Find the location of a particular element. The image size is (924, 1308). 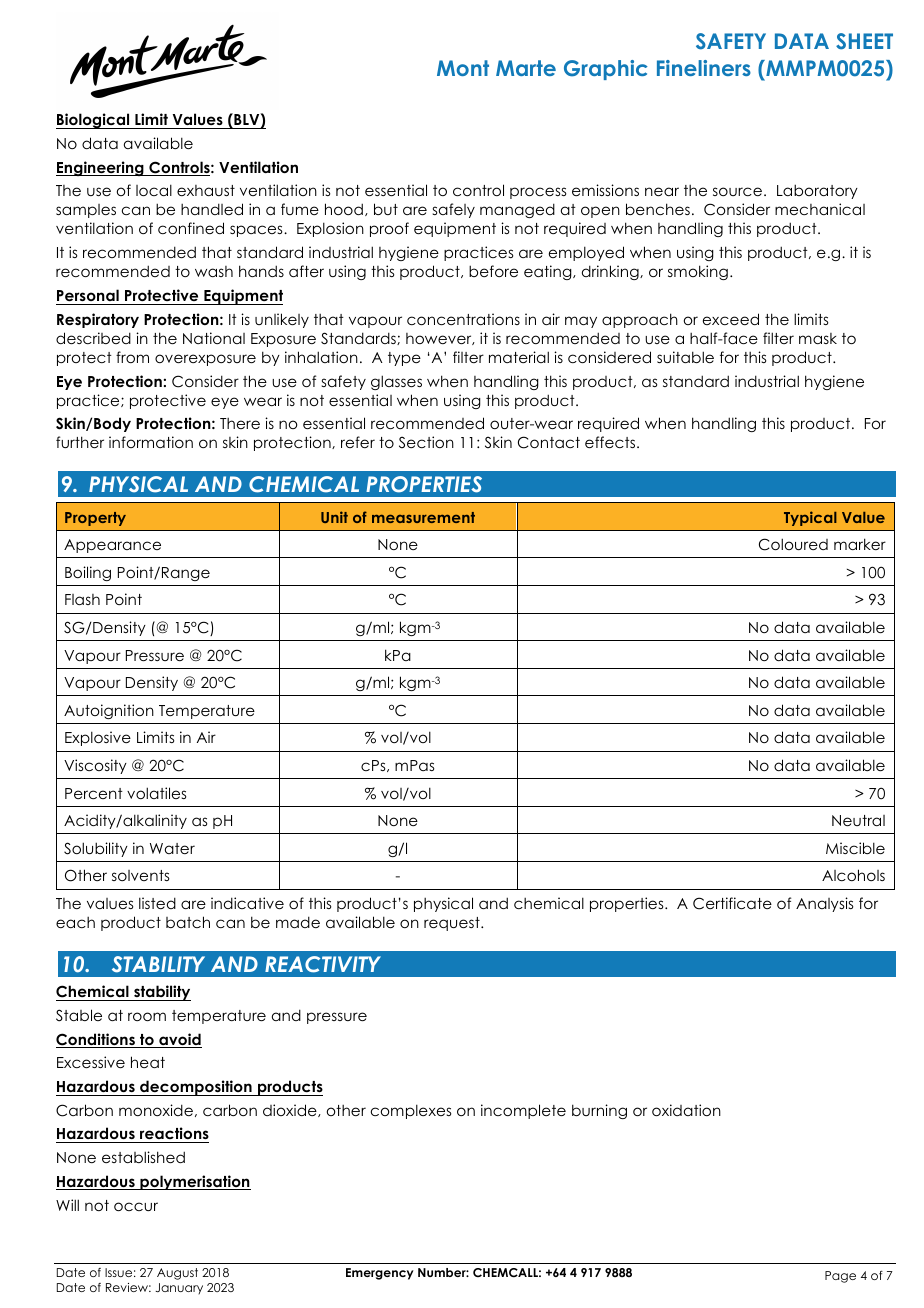

Biological is located at coordinates (94, 121).
